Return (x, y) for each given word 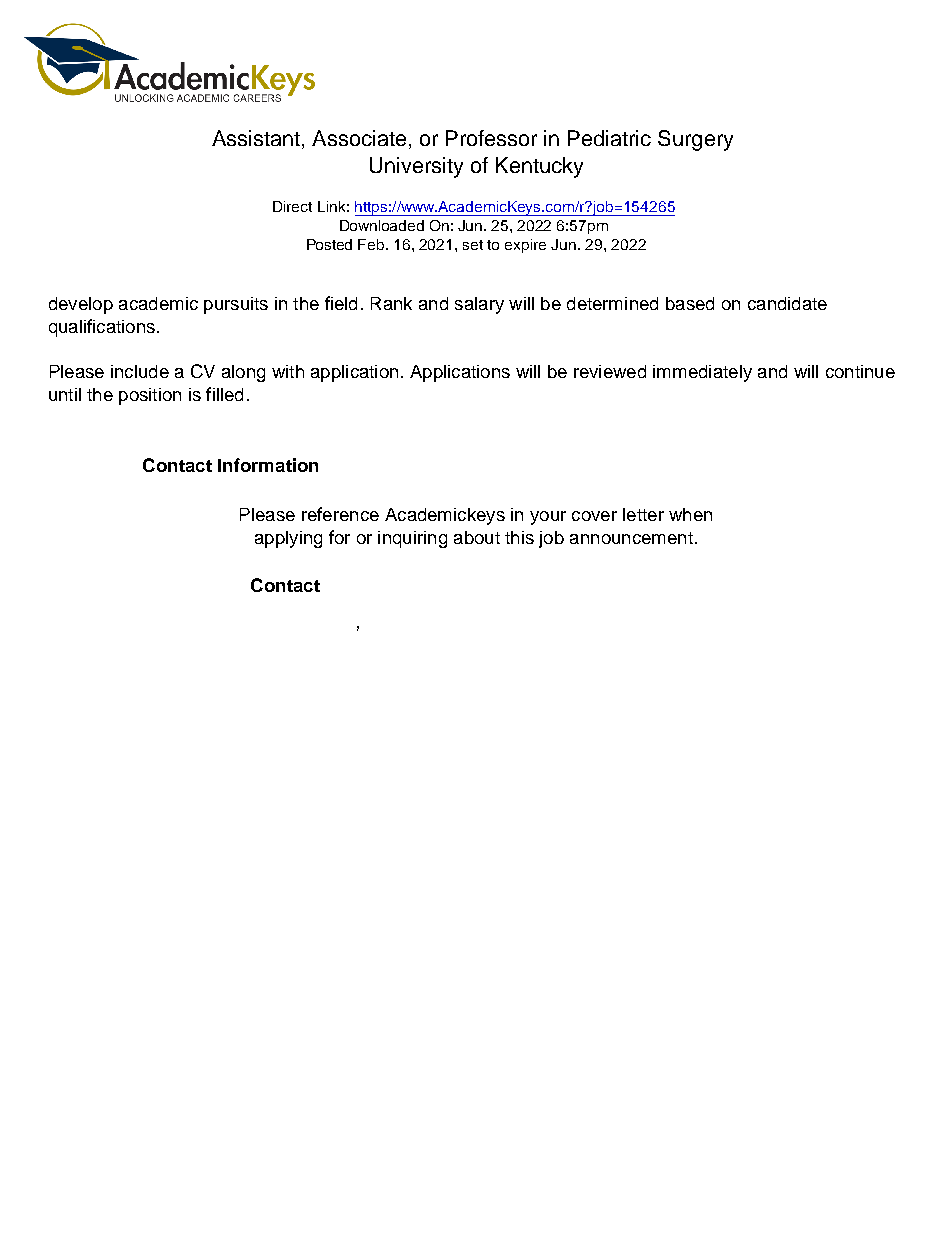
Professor (491, 138)
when (690, 514)
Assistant (257, 139)
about (477, 537)
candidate (787, 303)
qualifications (102, 328)
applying (288, 539)
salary (479, 305)
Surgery (695, 140)
